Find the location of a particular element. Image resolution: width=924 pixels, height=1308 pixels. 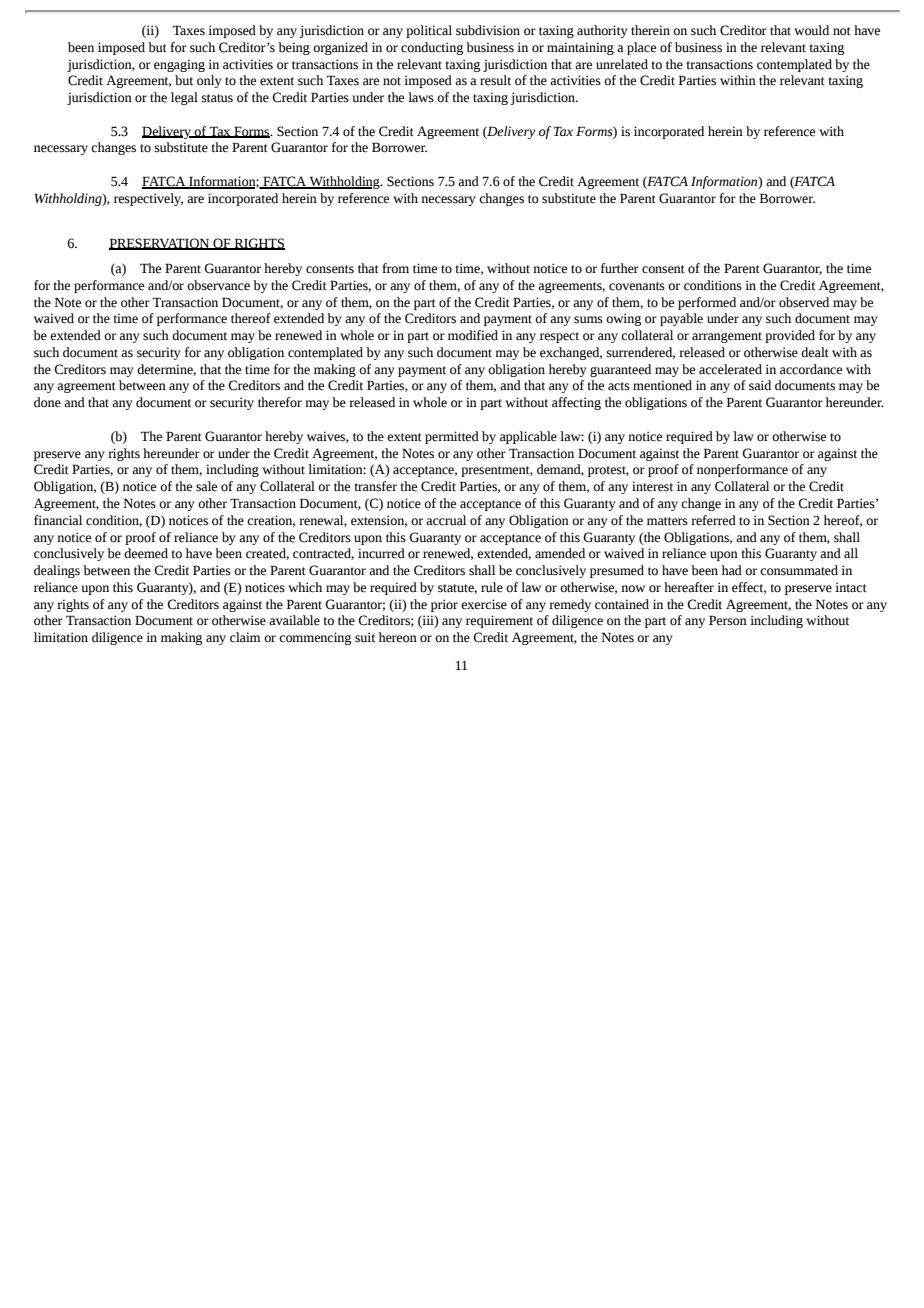

further is located at coordinates (620, 268).
